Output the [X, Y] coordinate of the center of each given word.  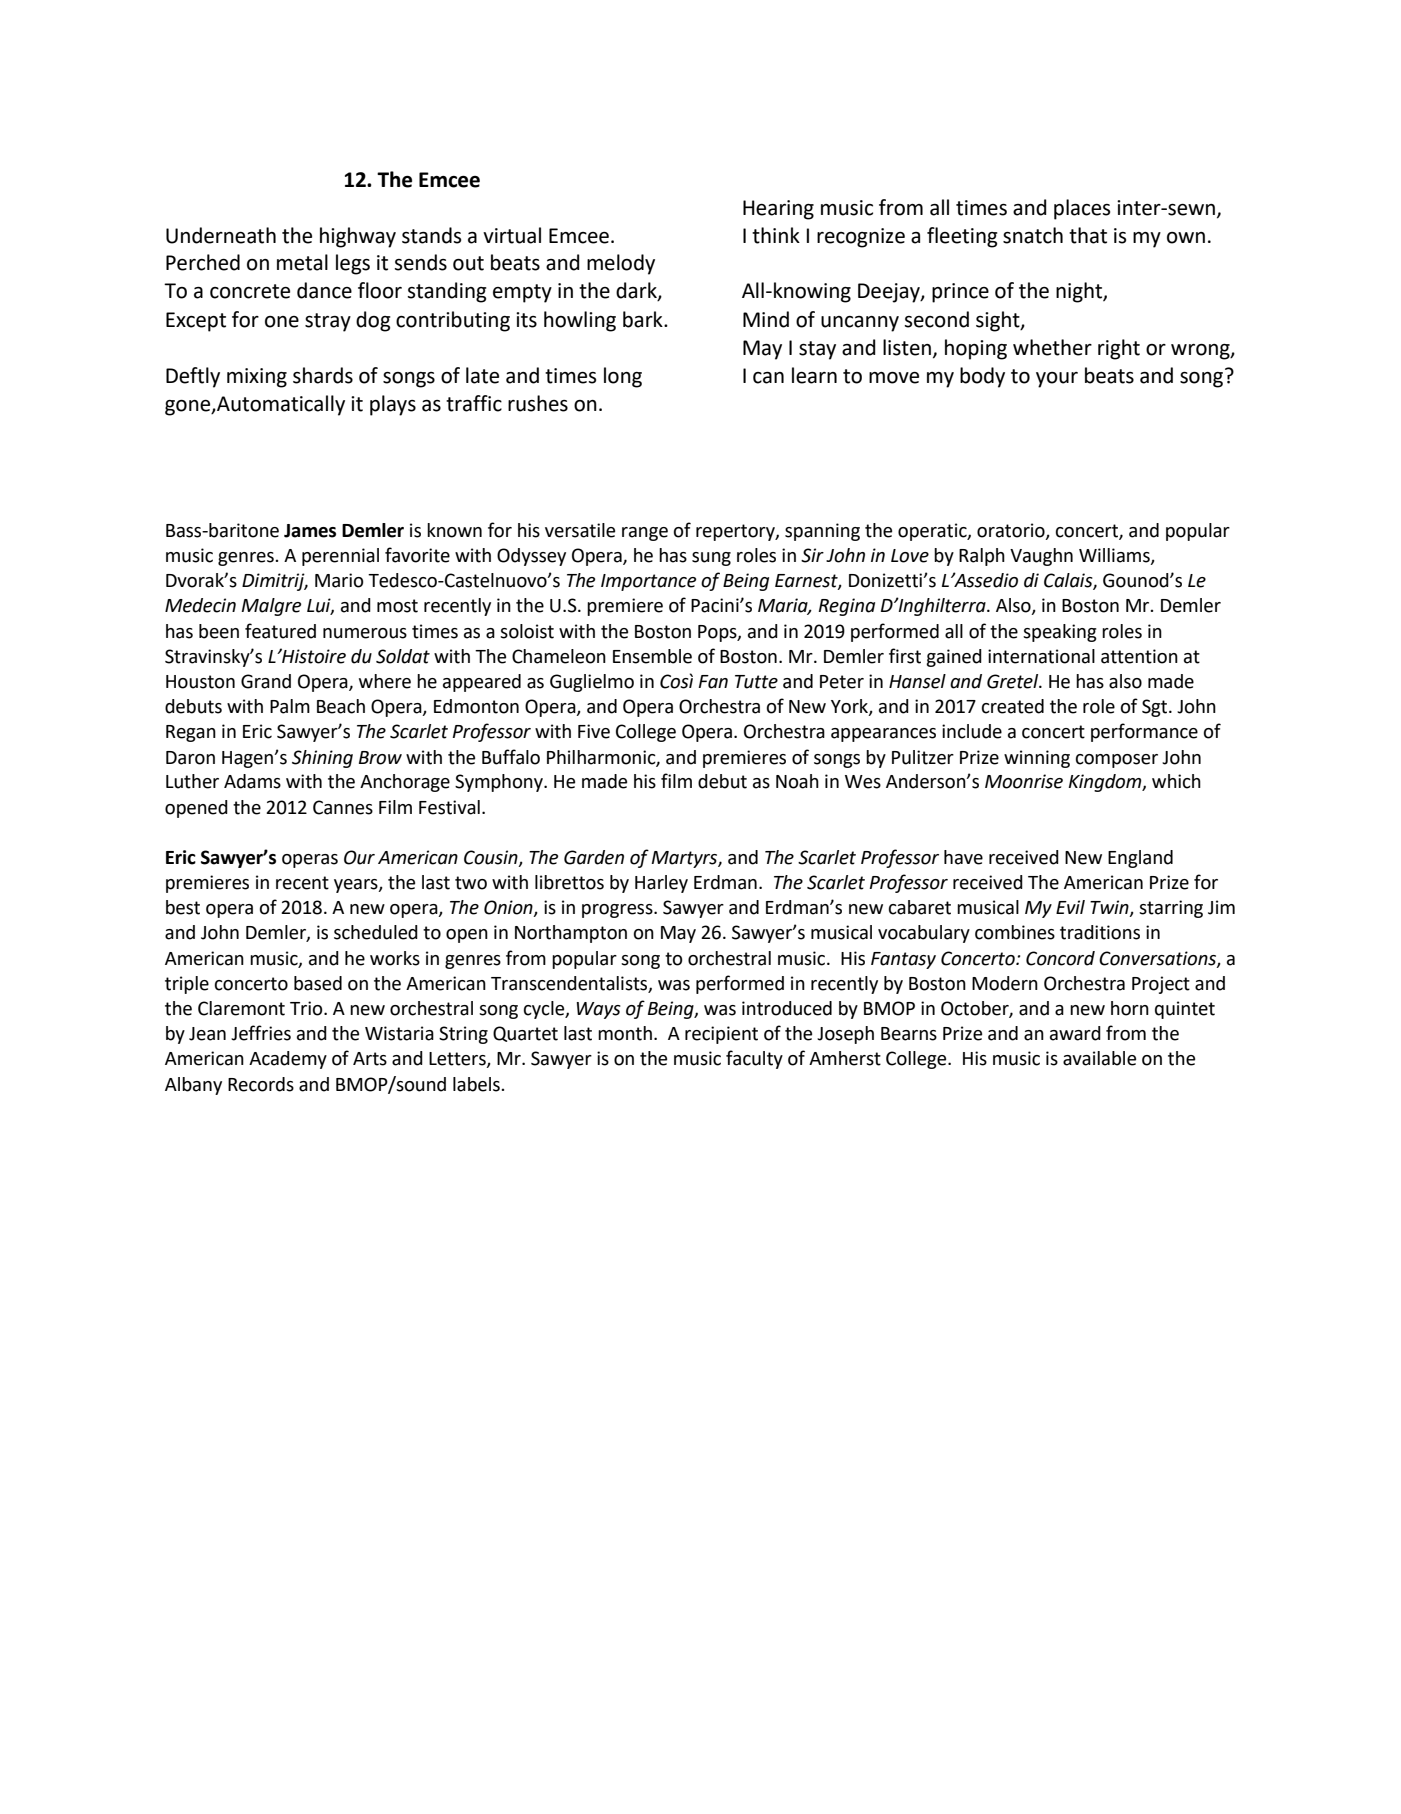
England [1140, 859]
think [776, 235]
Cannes [343, 807]
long [623, 377]
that [1088, 235]
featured [280, 631]
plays [393, 405]
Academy [288, 1060]
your [1057, 380]
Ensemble [652, 656]
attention [1139, 656]
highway [358, 237]
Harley [661, 884]
